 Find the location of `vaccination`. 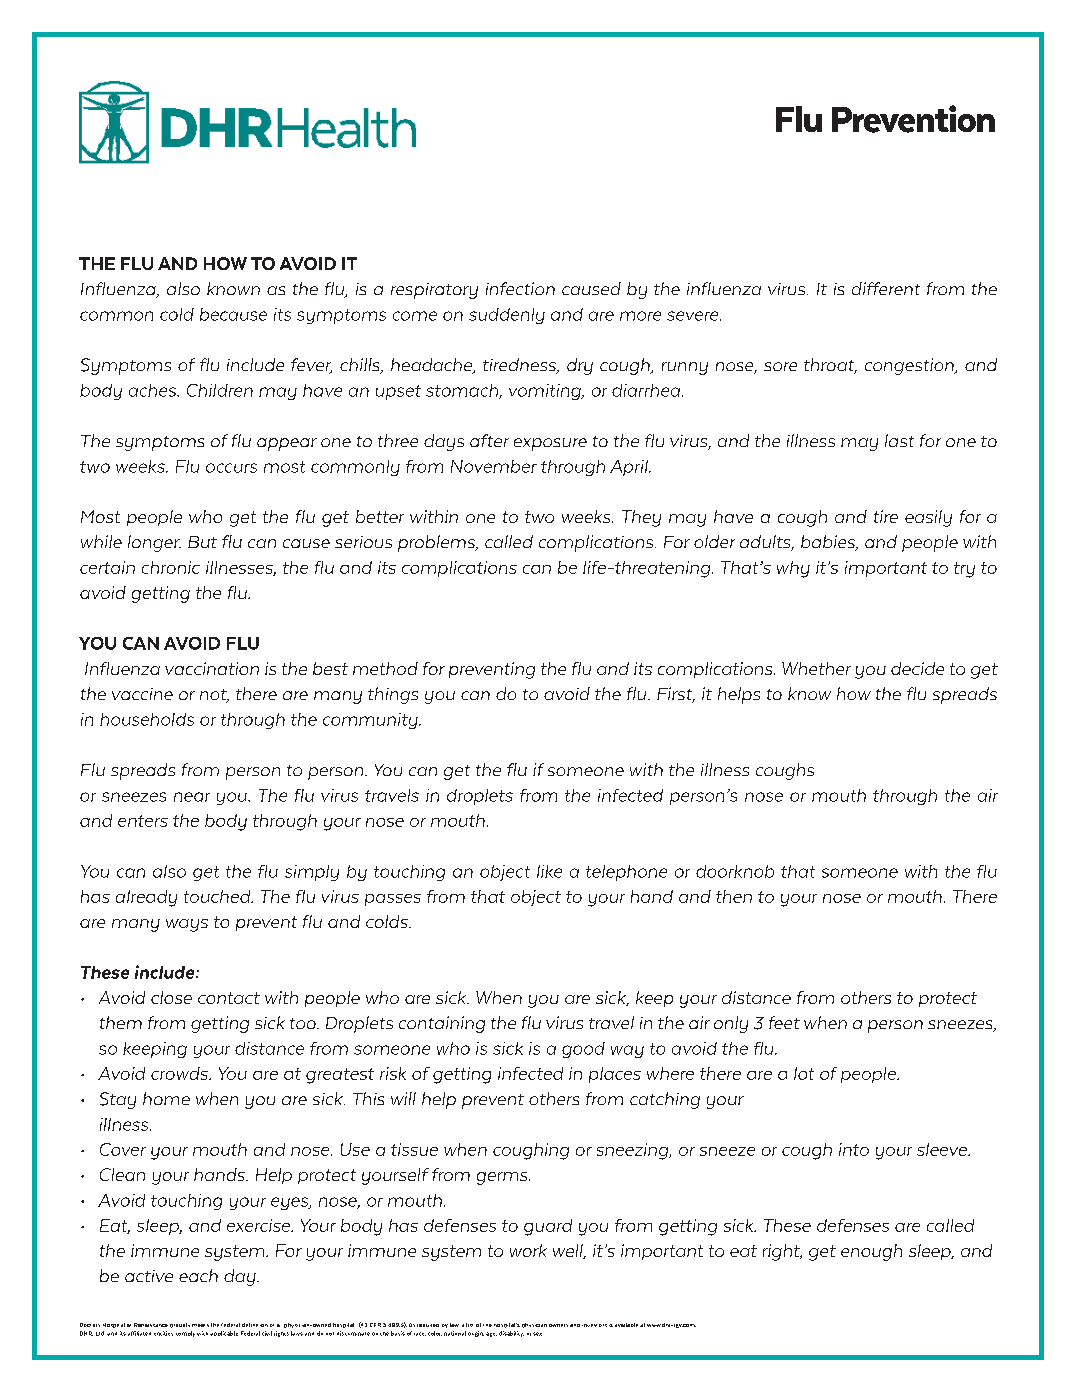

vaccination is located at coordinates (212, 668).
